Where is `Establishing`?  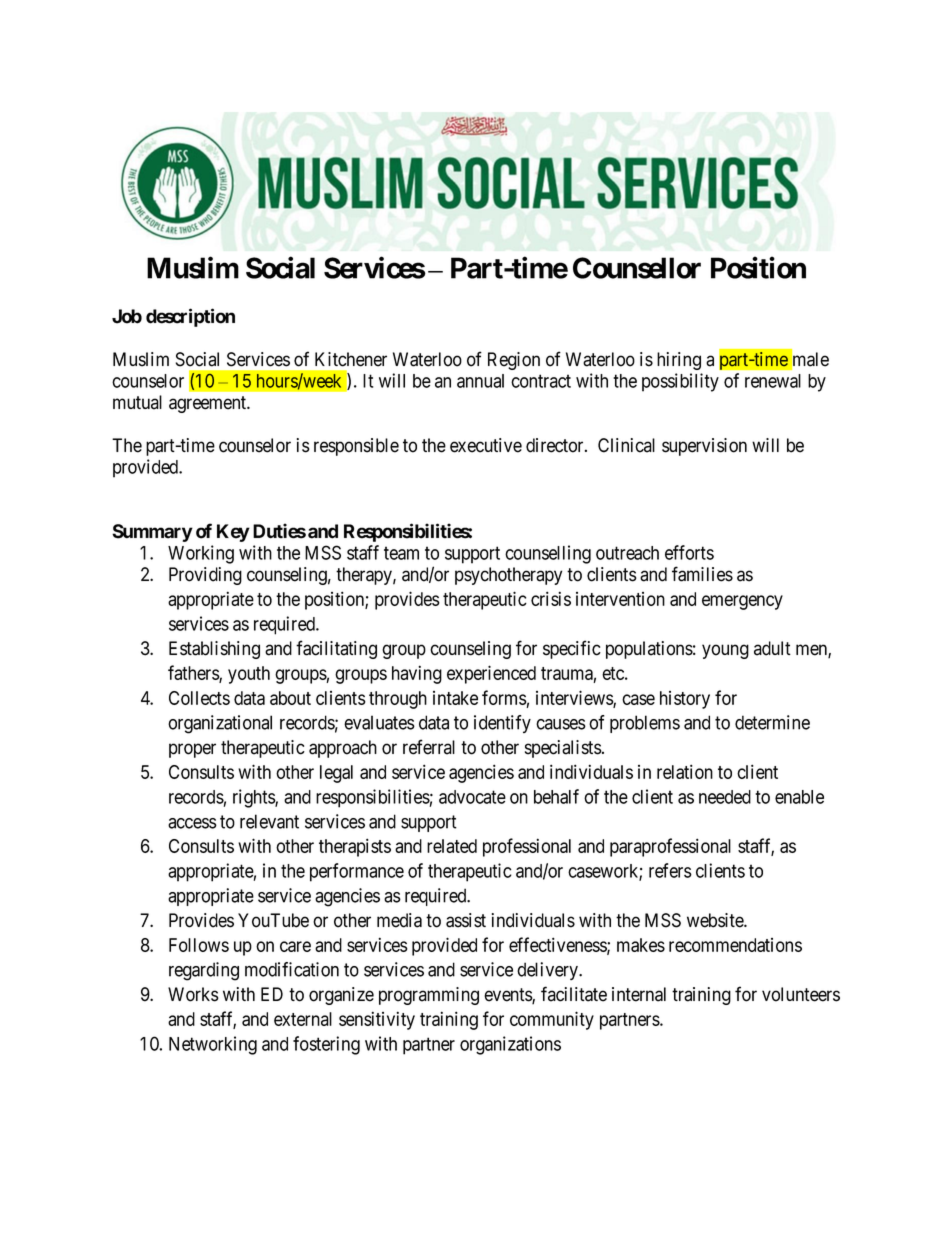 Establishing is located at coordinates (214, 650).
